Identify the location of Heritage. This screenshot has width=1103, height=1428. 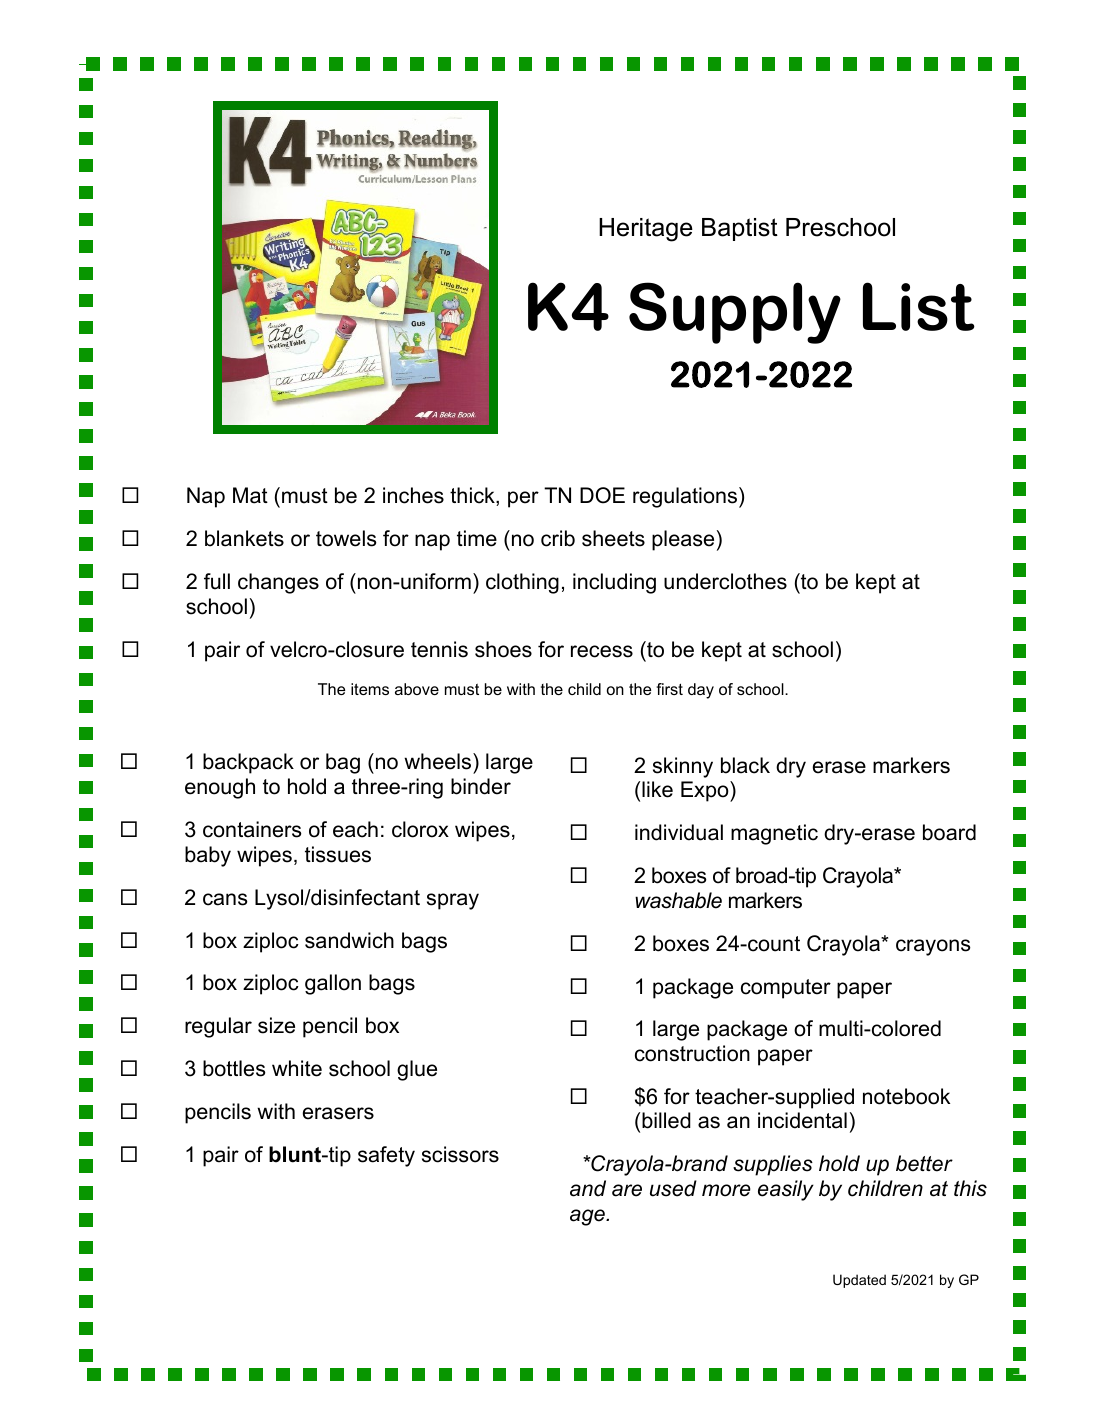
(646, 230).
